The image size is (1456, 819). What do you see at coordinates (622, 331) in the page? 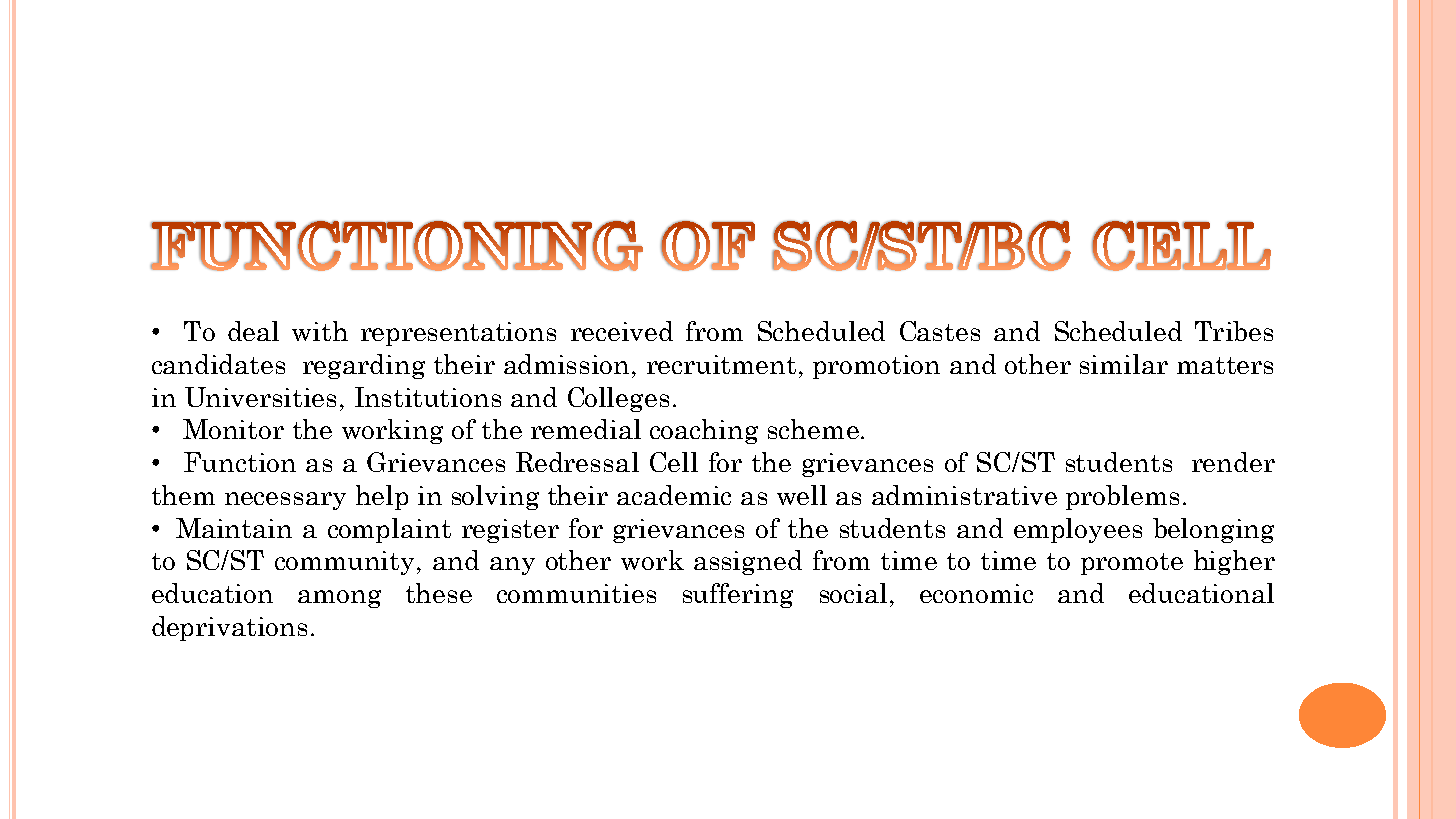
I see `received` at bounding box center [622, 331].
